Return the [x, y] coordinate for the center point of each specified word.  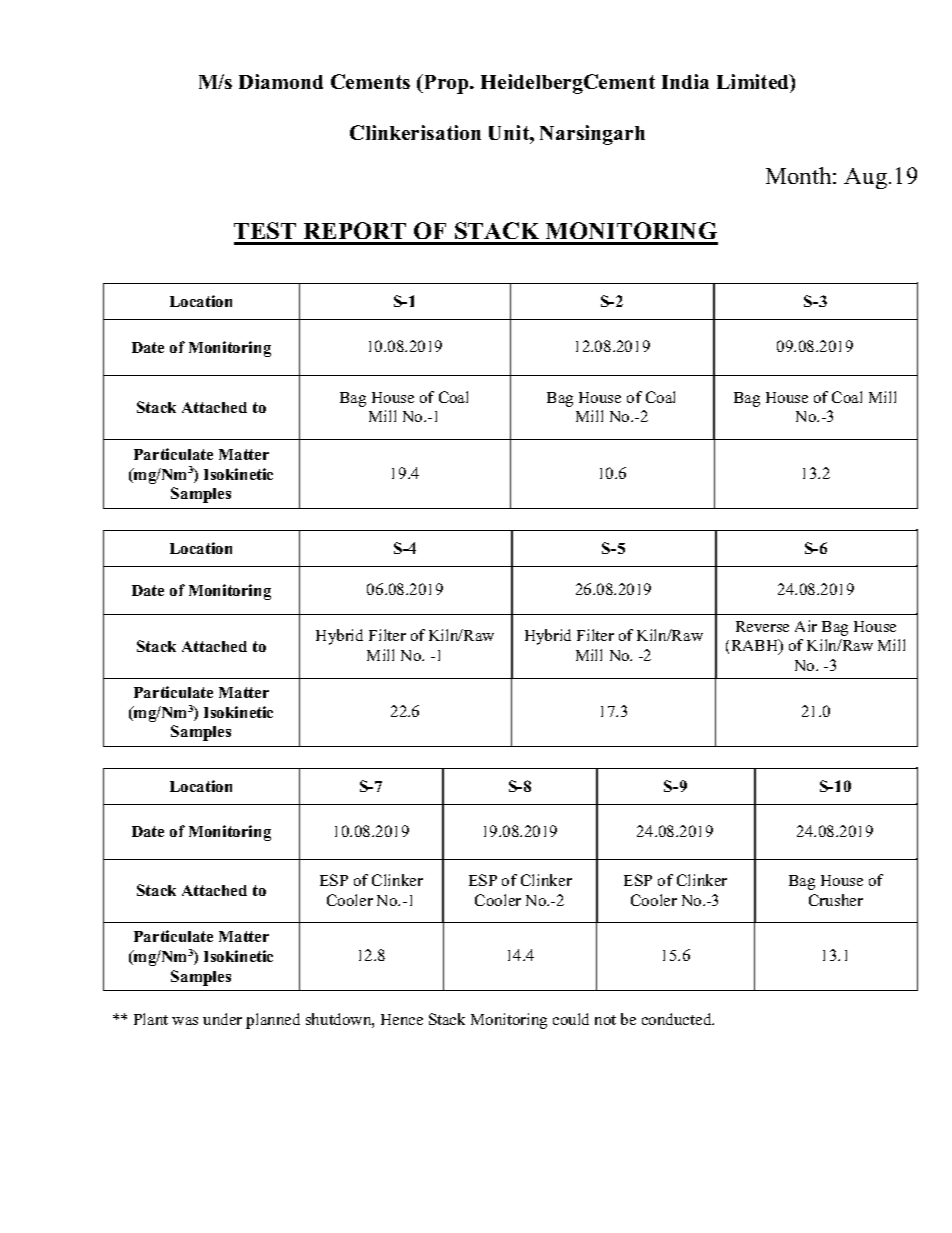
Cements [370, 81]
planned [273, 1021]
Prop [446, 84]
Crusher [836, 900]
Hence [402, 1019]
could [571, 1019]
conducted [678, 1019]
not [605, 1020]
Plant [151, 1019]
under [222, 1019]
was [185, 1021]
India [685, 81]
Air [806, 626]
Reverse [762, 626]
